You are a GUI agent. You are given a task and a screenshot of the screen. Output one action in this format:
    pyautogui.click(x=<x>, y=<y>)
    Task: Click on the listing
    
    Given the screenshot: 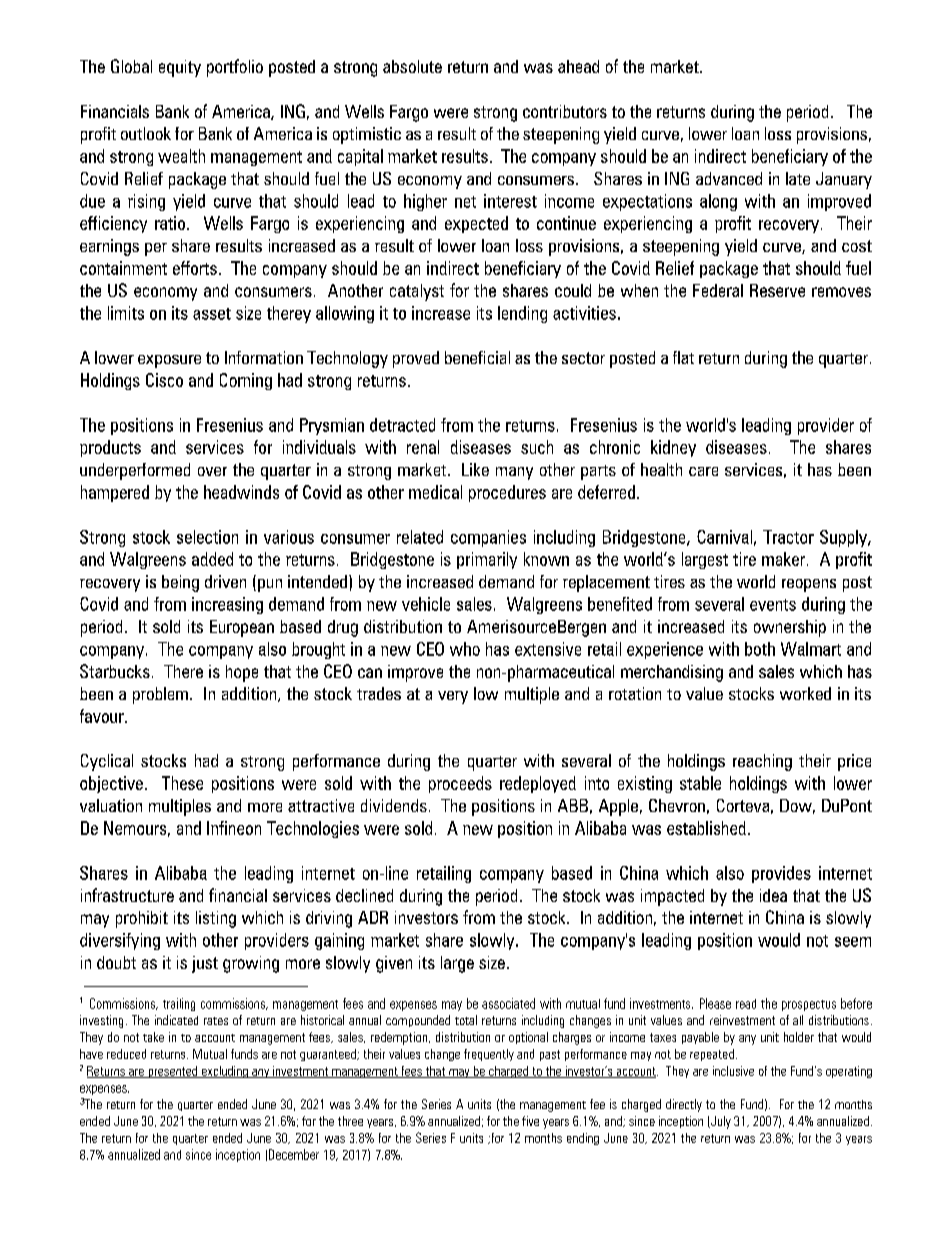 What is the action you would take?
    pyautogui.click(x=216, y=919)
